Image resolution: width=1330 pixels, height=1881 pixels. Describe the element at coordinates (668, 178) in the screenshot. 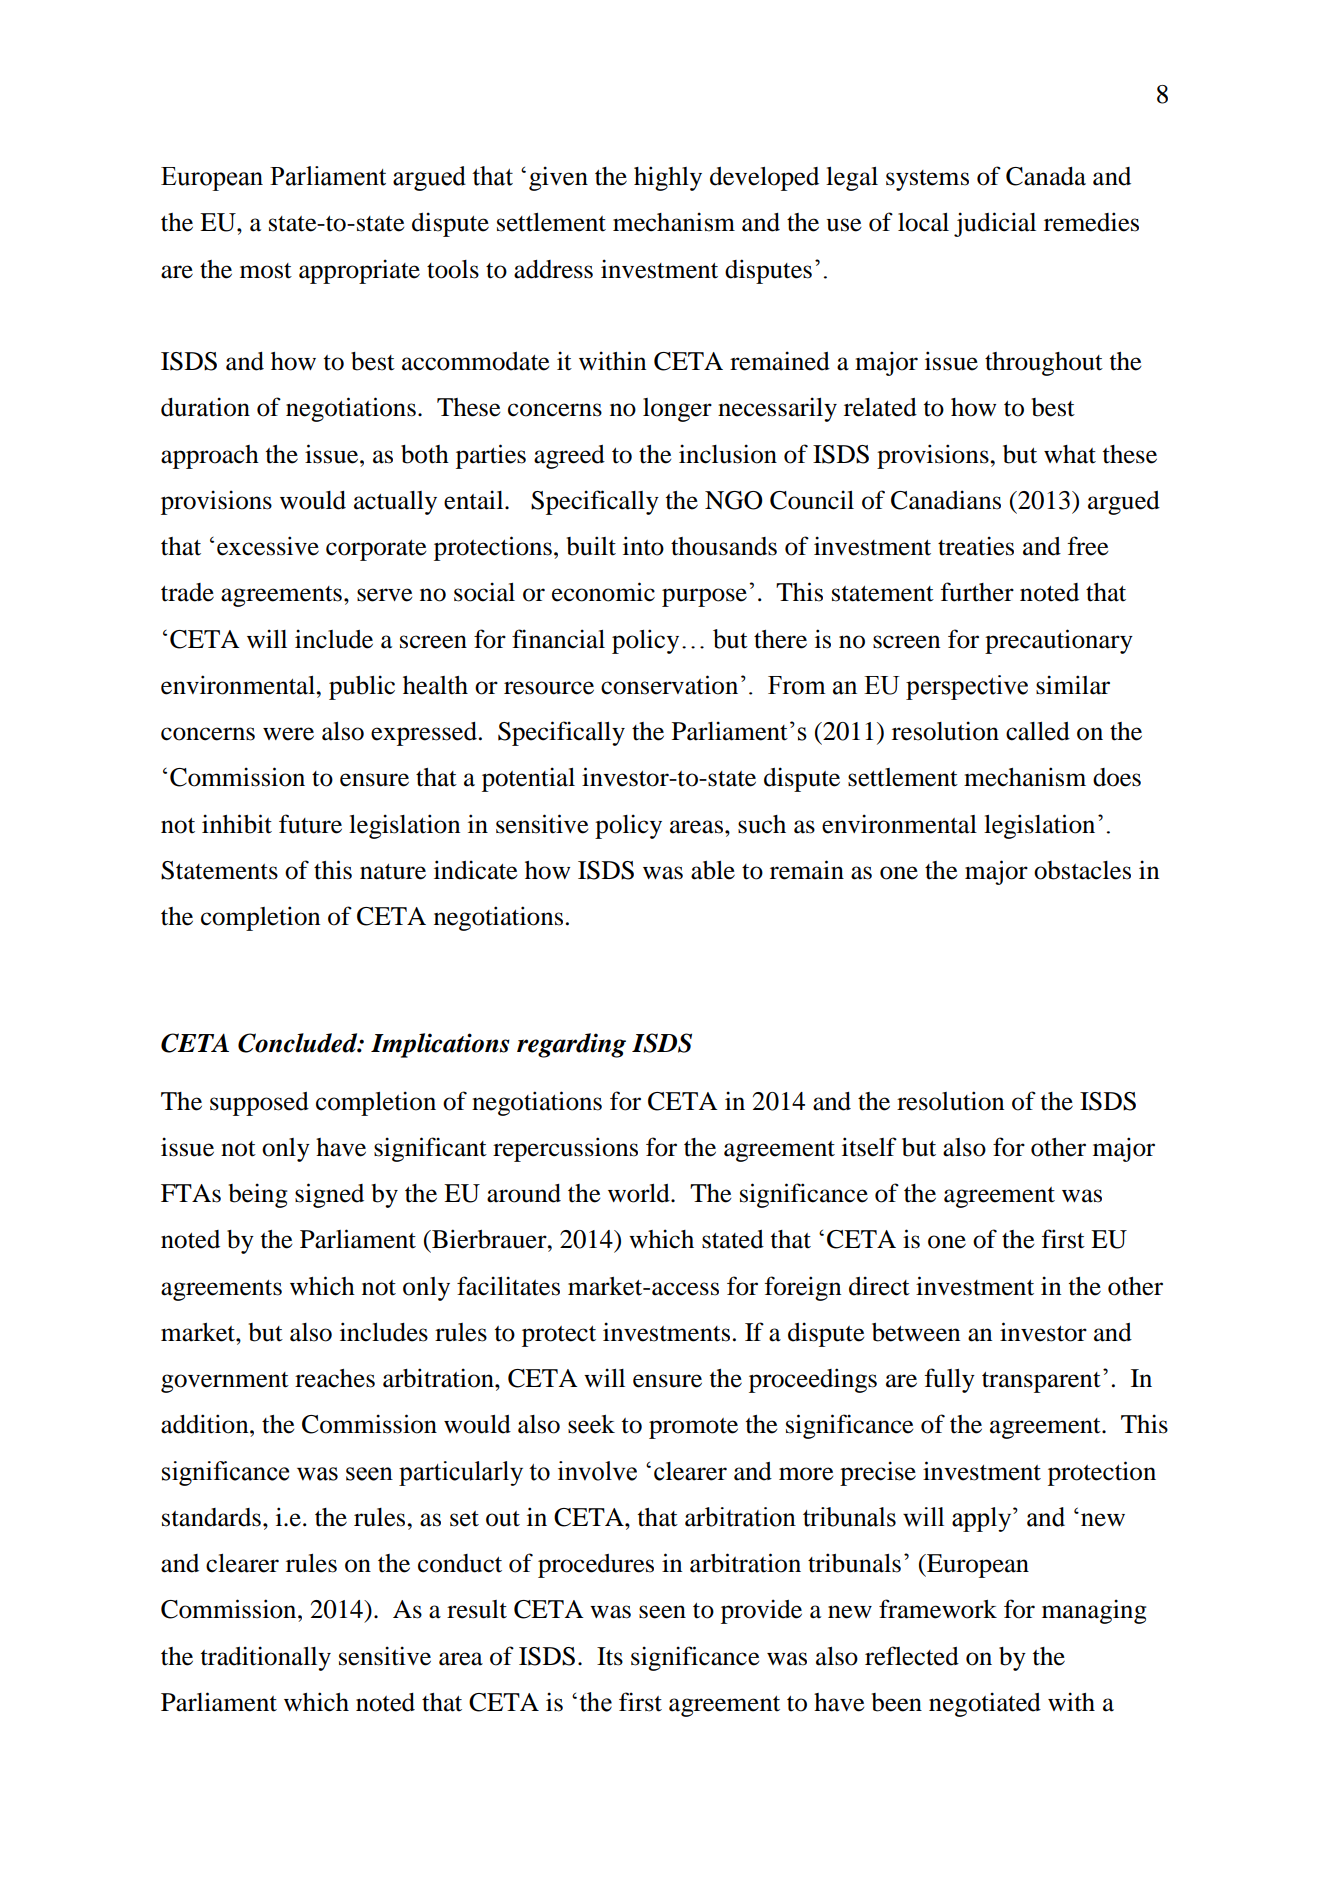

I see `highly` at that location.
